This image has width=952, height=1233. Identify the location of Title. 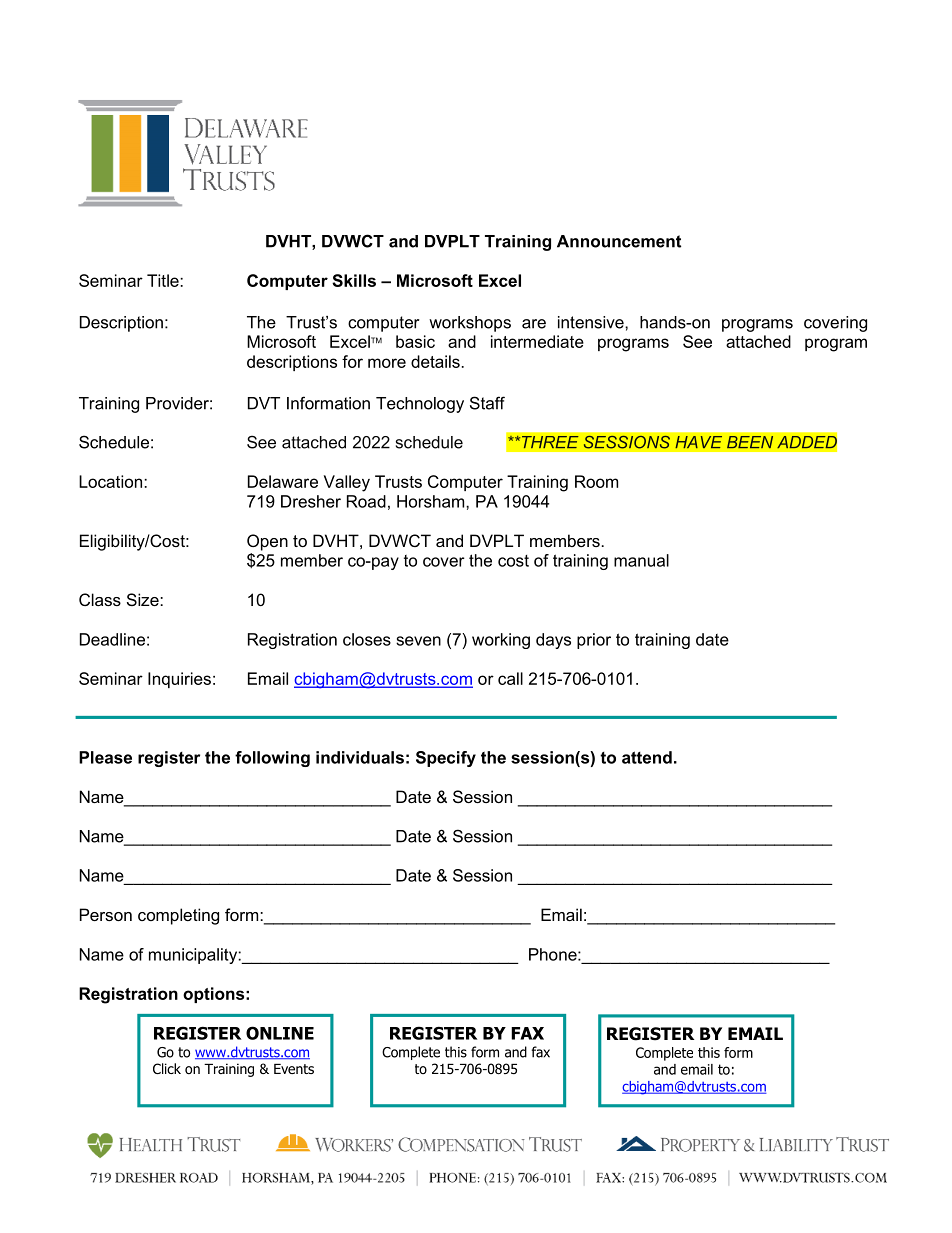
(164, 280).
